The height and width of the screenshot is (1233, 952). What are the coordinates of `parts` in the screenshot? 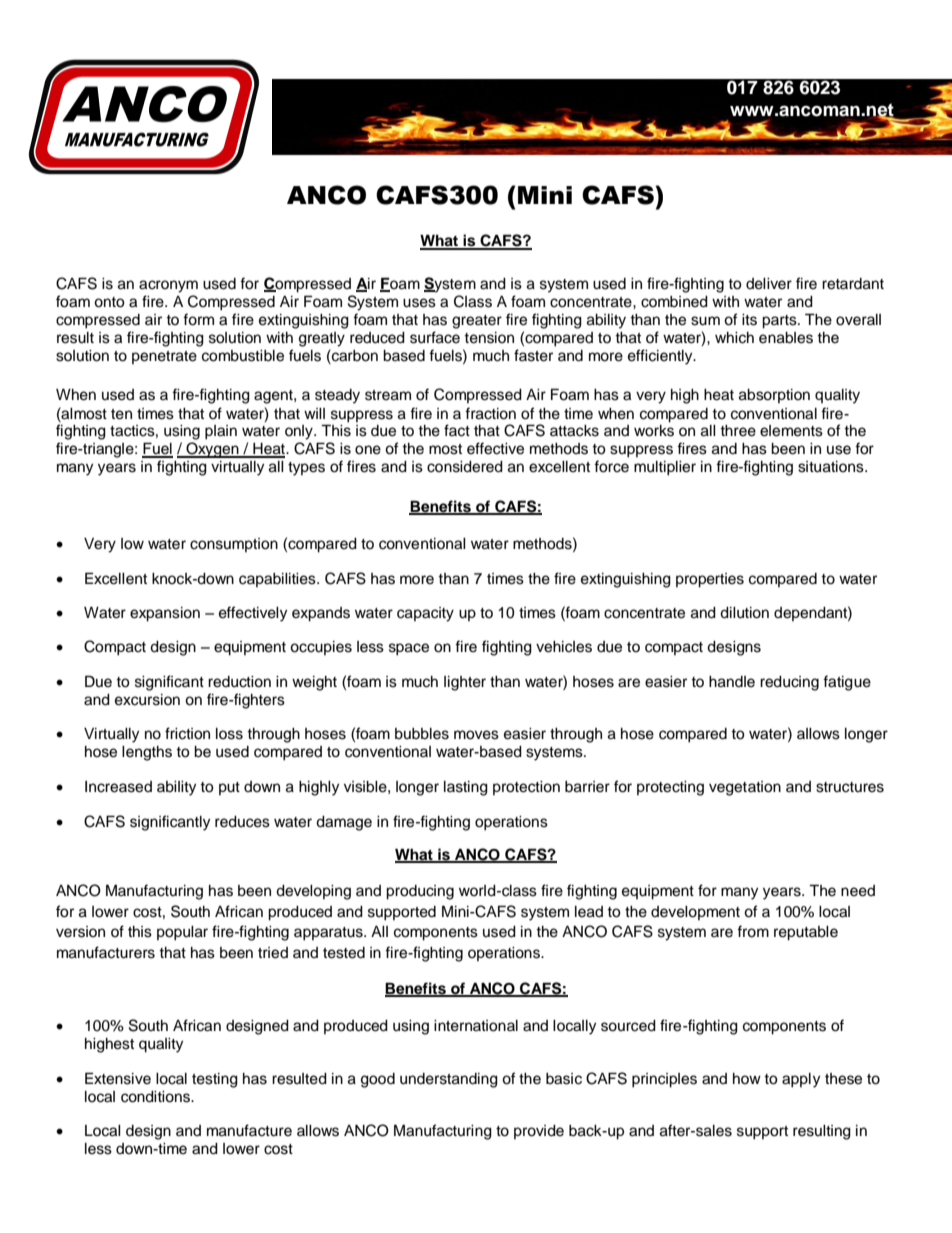 It's located at (780, 322).
